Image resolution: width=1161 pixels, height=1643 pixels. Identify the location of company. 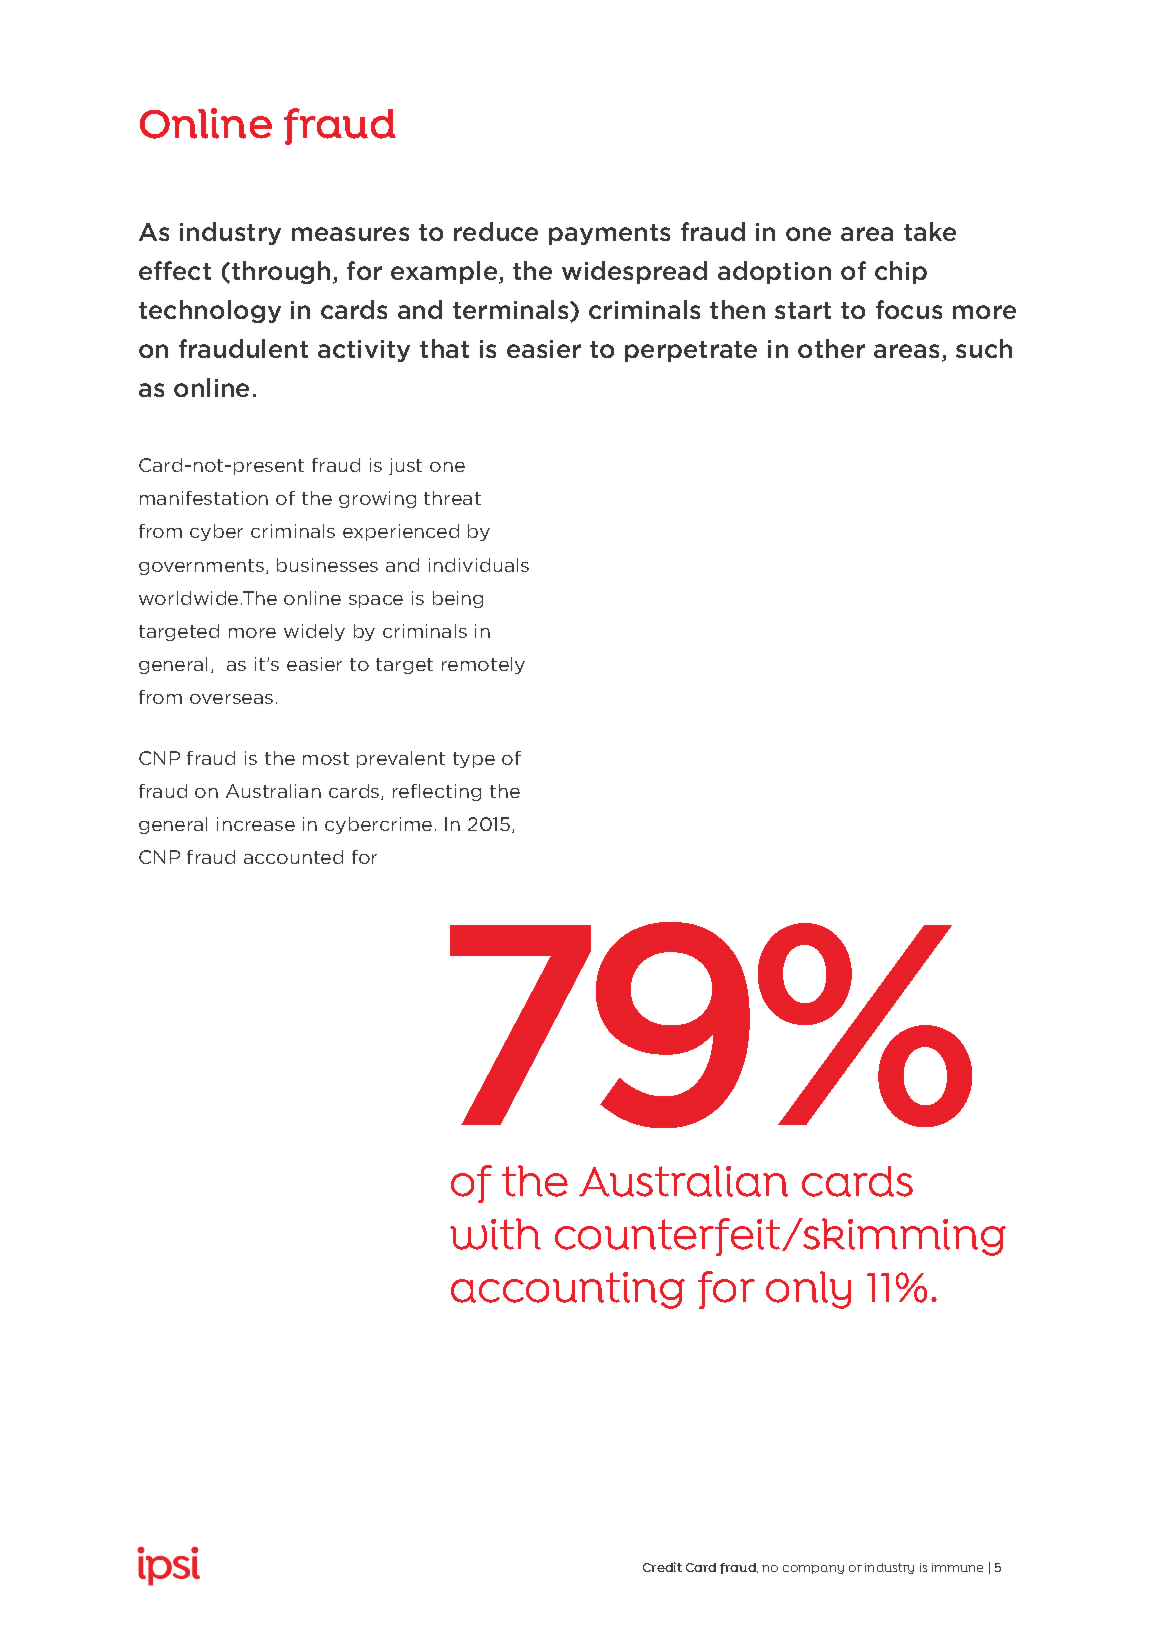
(813, 1569).
